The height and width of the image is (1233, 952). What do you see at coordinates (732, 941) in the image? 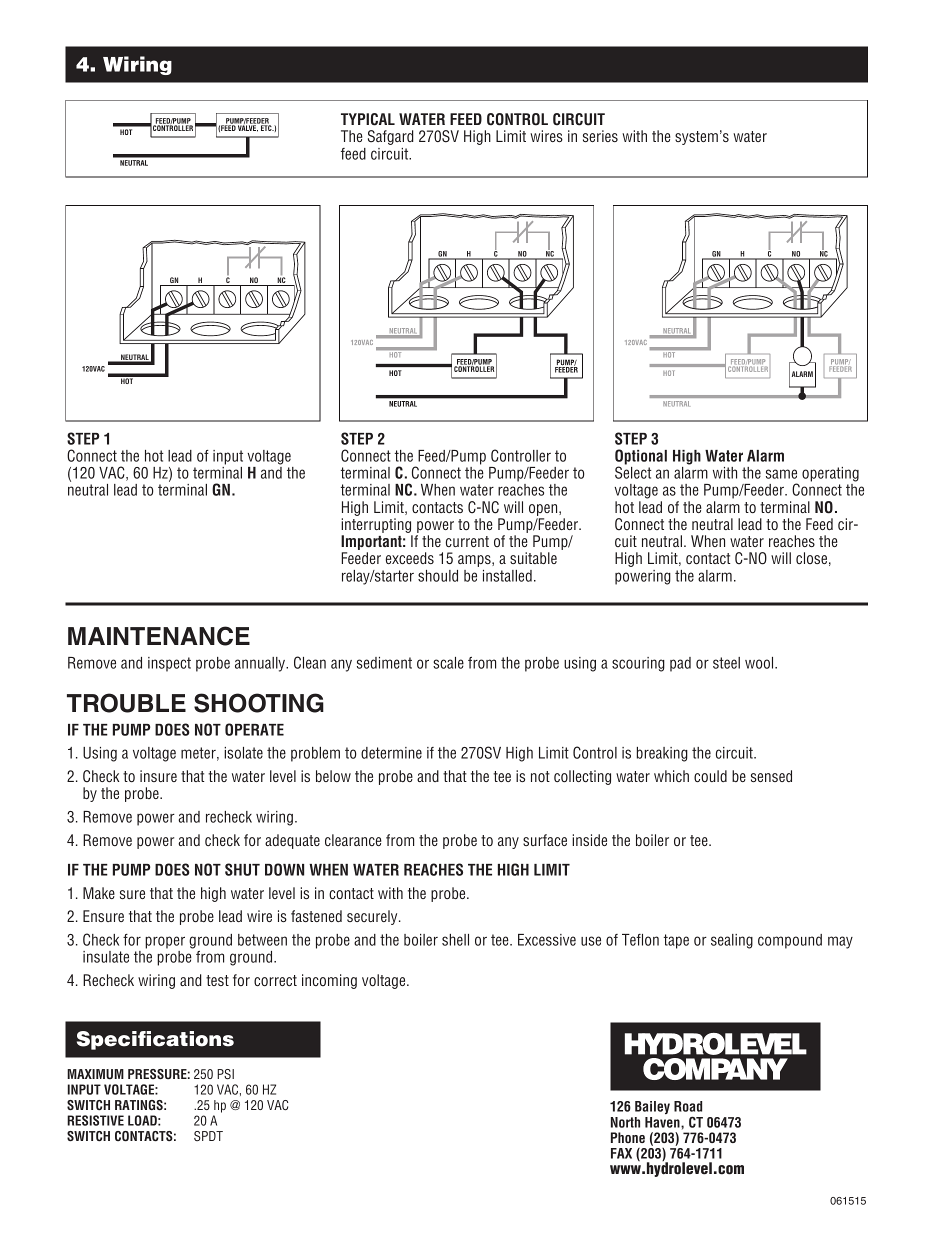
I see `sealing` at bounding box center [732, 941].
